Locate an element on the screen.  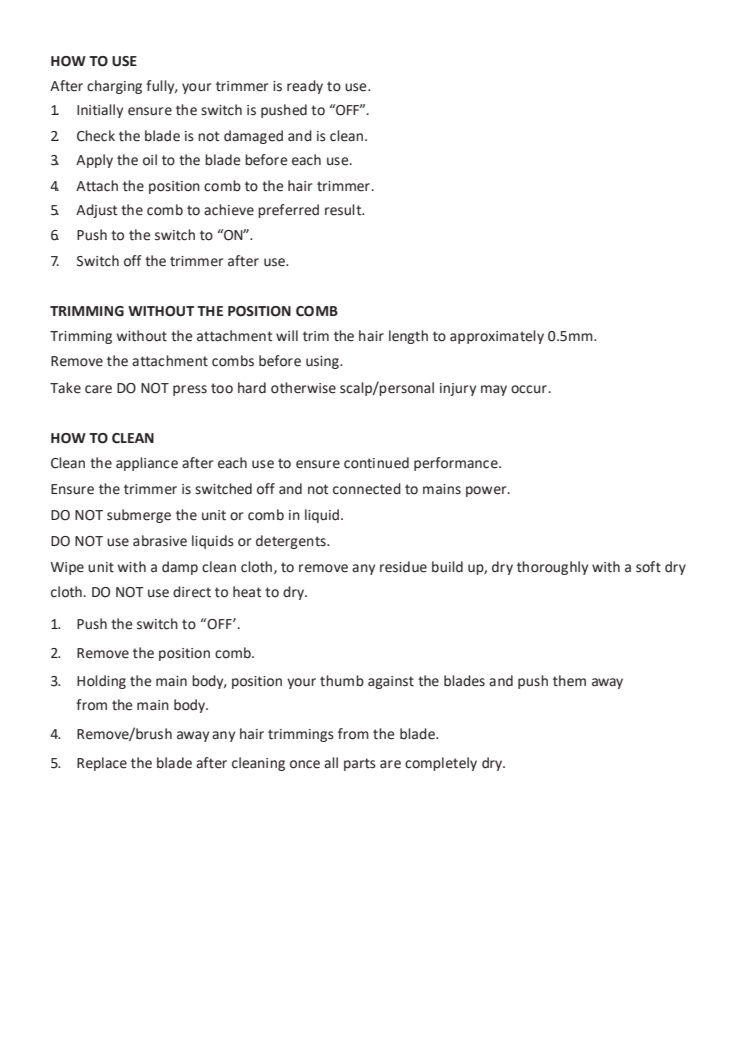
preferred is located at coordinates (288, 211).
